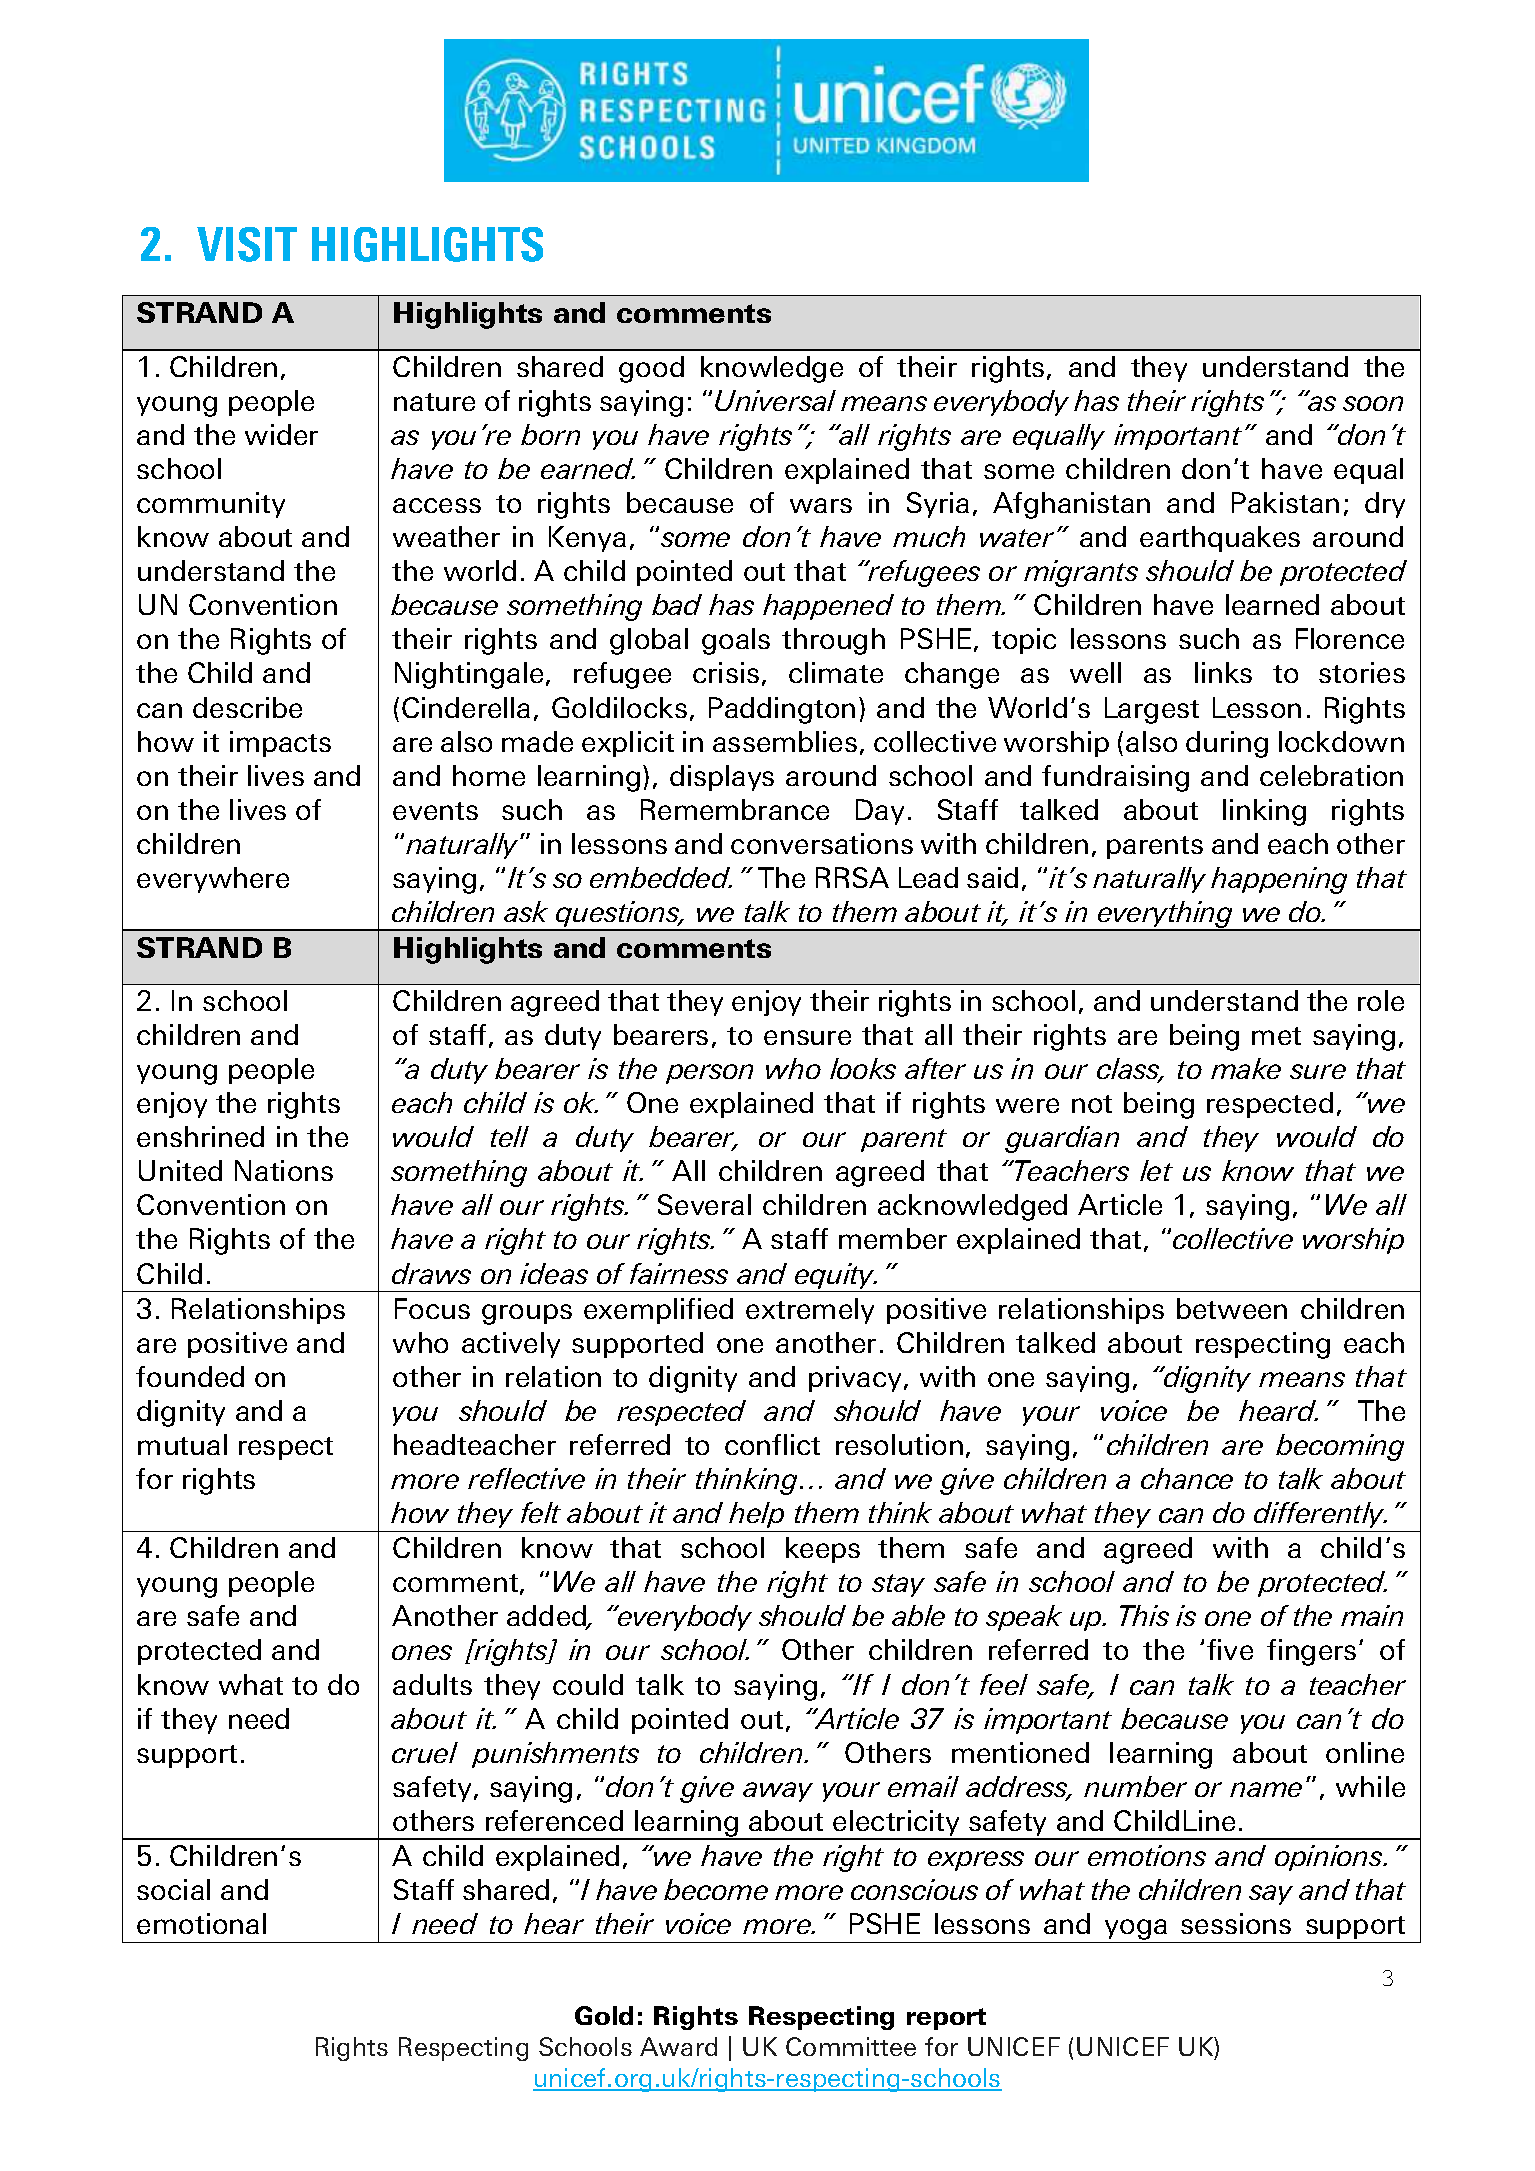  What do you see at coordinates (704, 1204) in the page?
I see `Several` at bounding box center [704, 1204].
